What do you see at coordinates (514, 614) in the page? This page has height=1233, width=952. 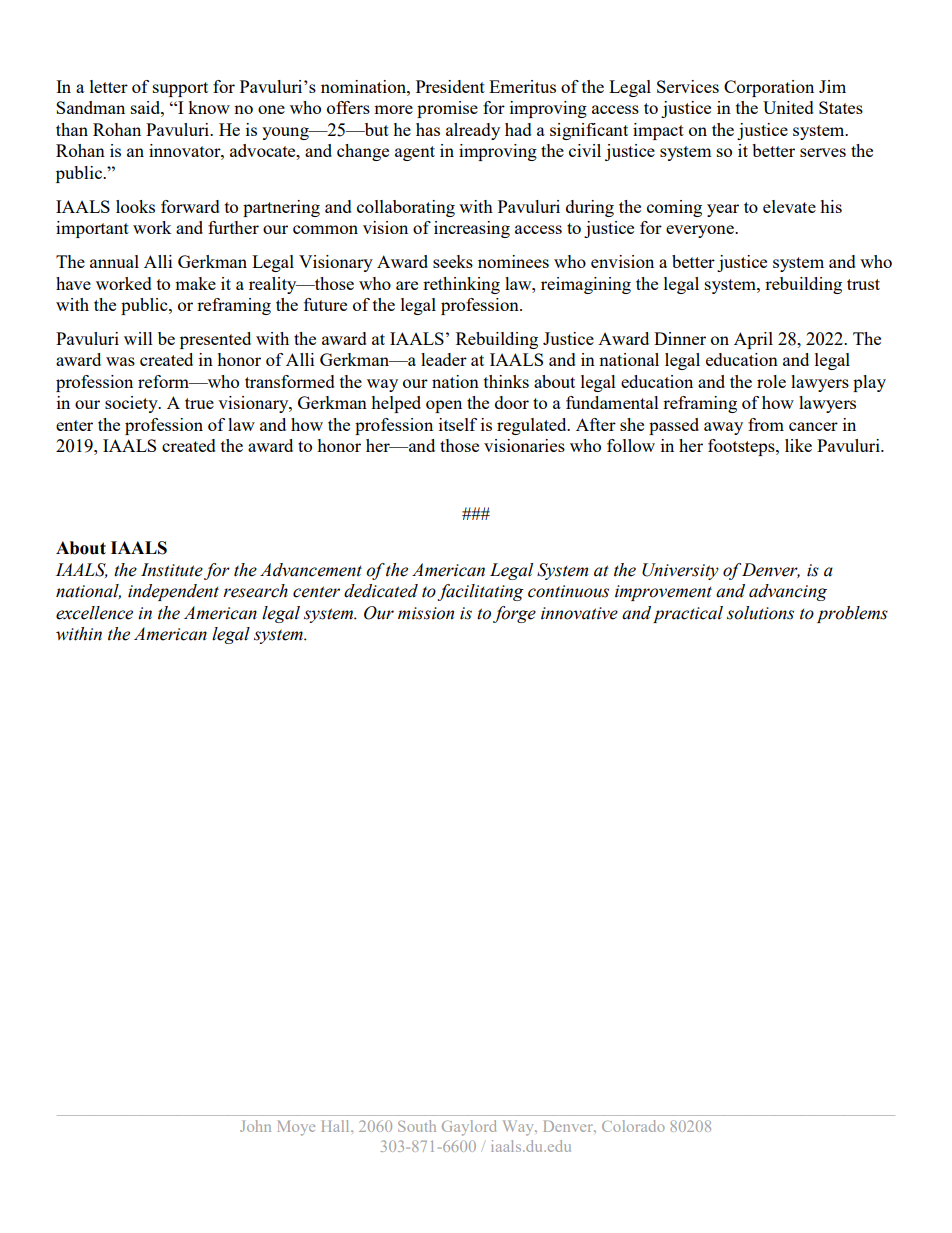 I see `forge` at bounding box center [514, 614].
